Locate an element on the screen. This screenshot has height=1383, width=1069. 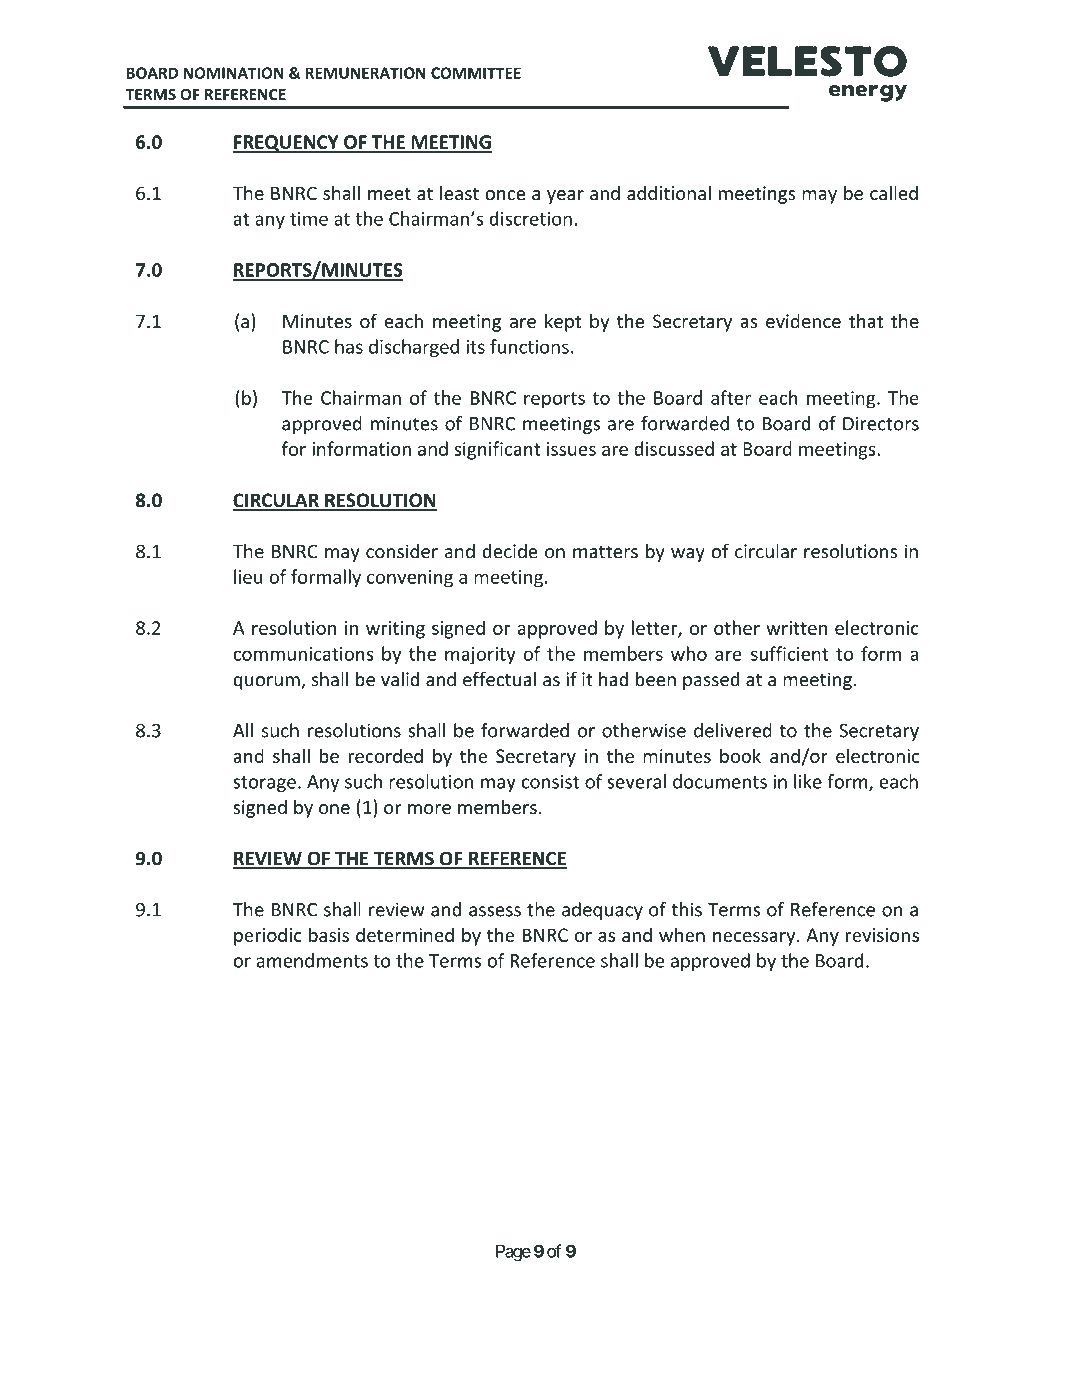
necessary is located at coordinates (755, 939).
